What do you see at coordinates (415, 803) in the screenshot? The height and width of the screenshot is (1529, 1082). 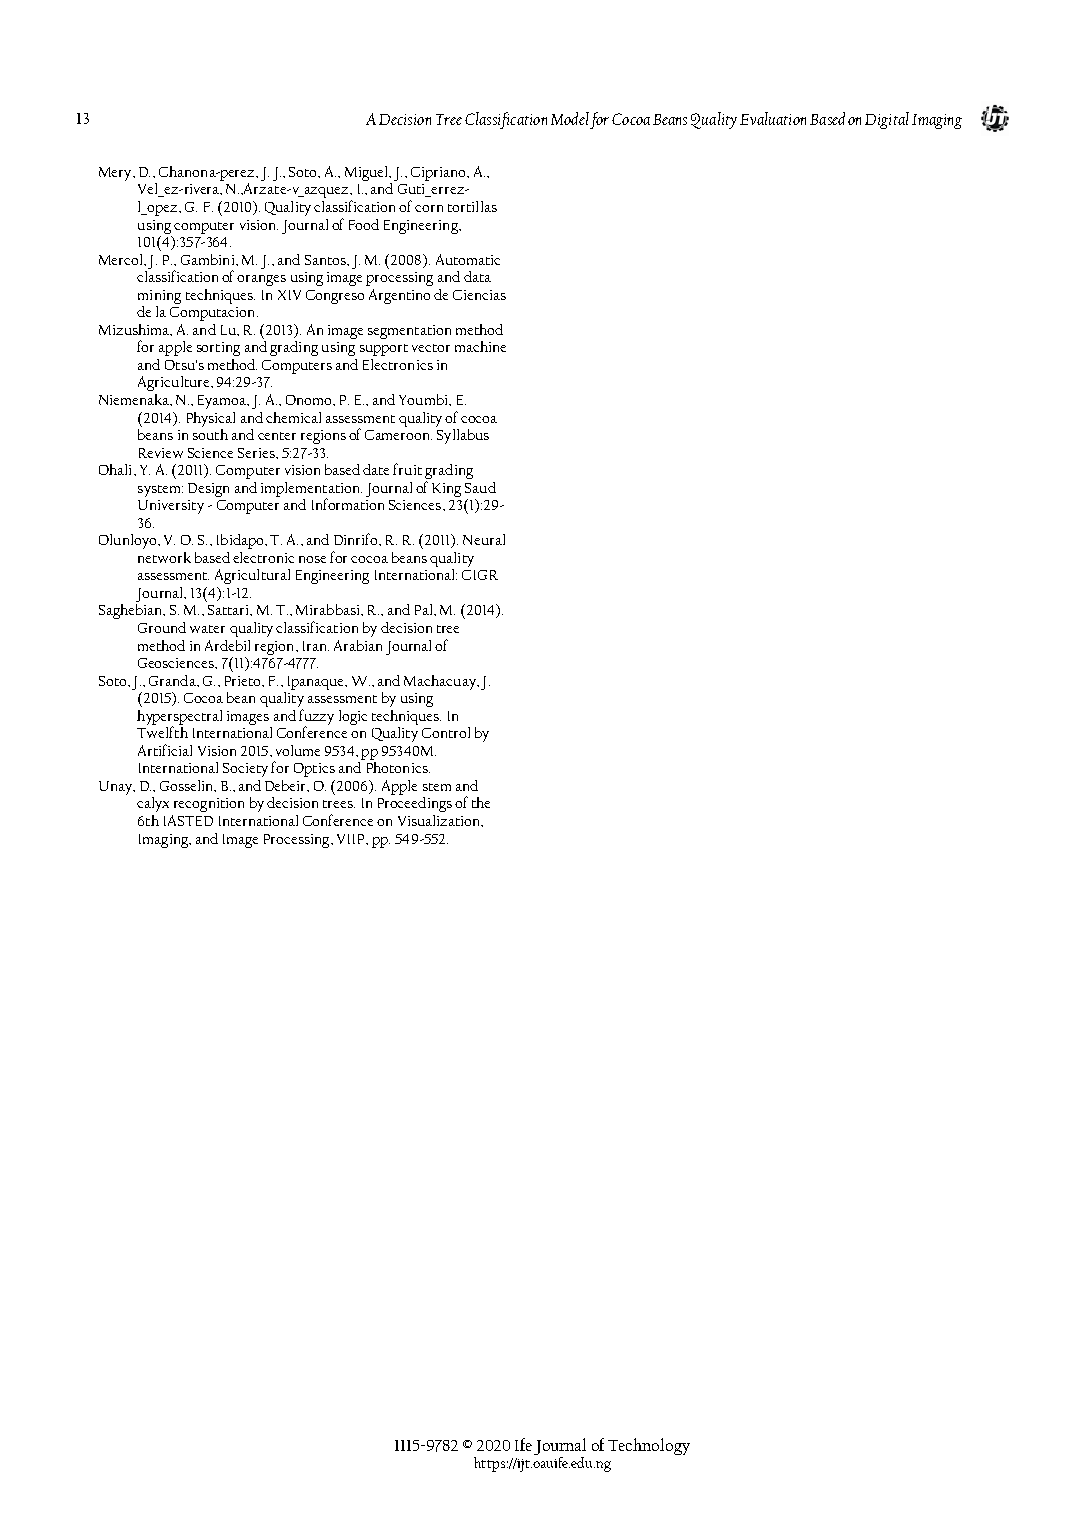 I see `Proceedings` at bounding box center [415, 803].
